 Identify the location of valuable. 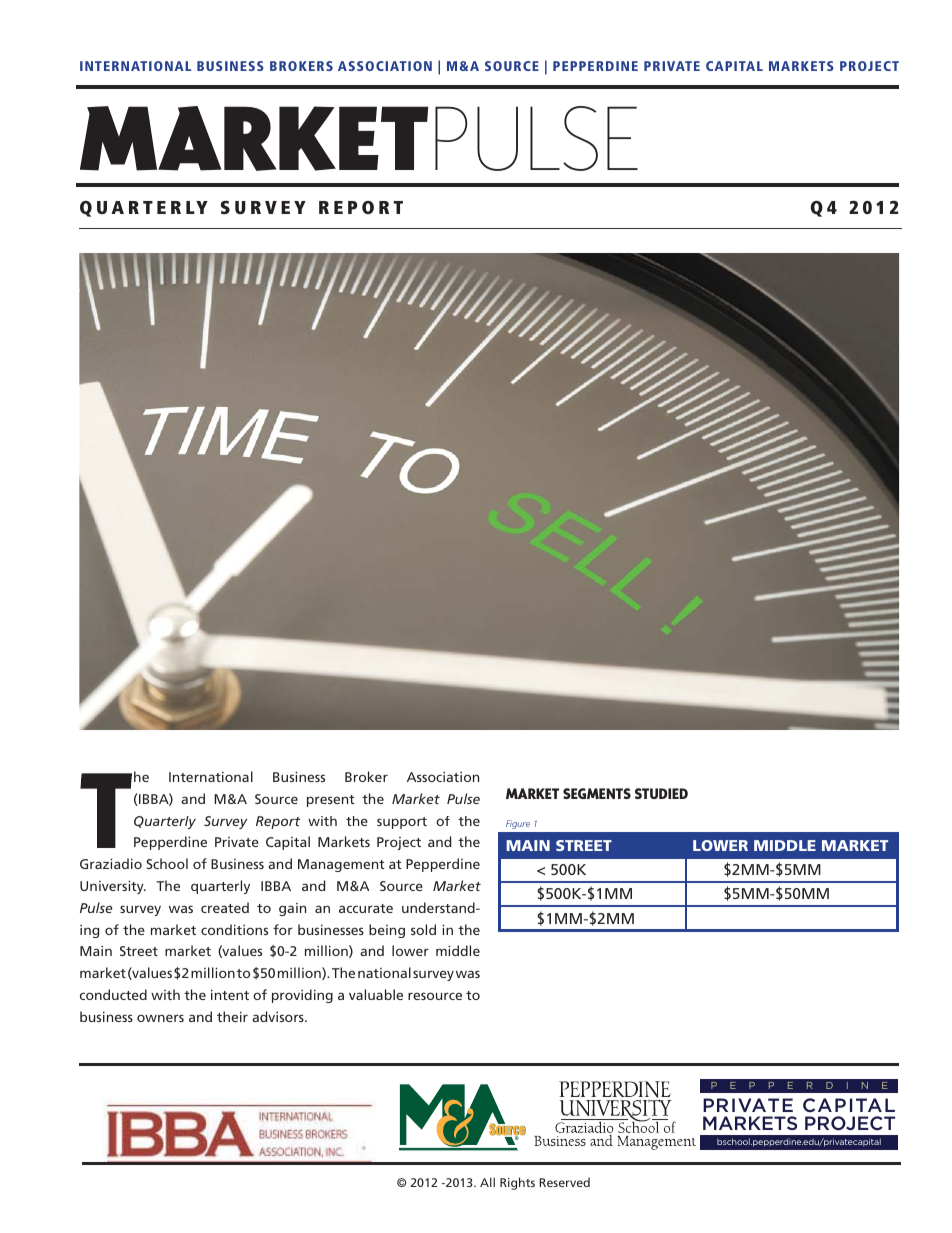
(376, 994).
